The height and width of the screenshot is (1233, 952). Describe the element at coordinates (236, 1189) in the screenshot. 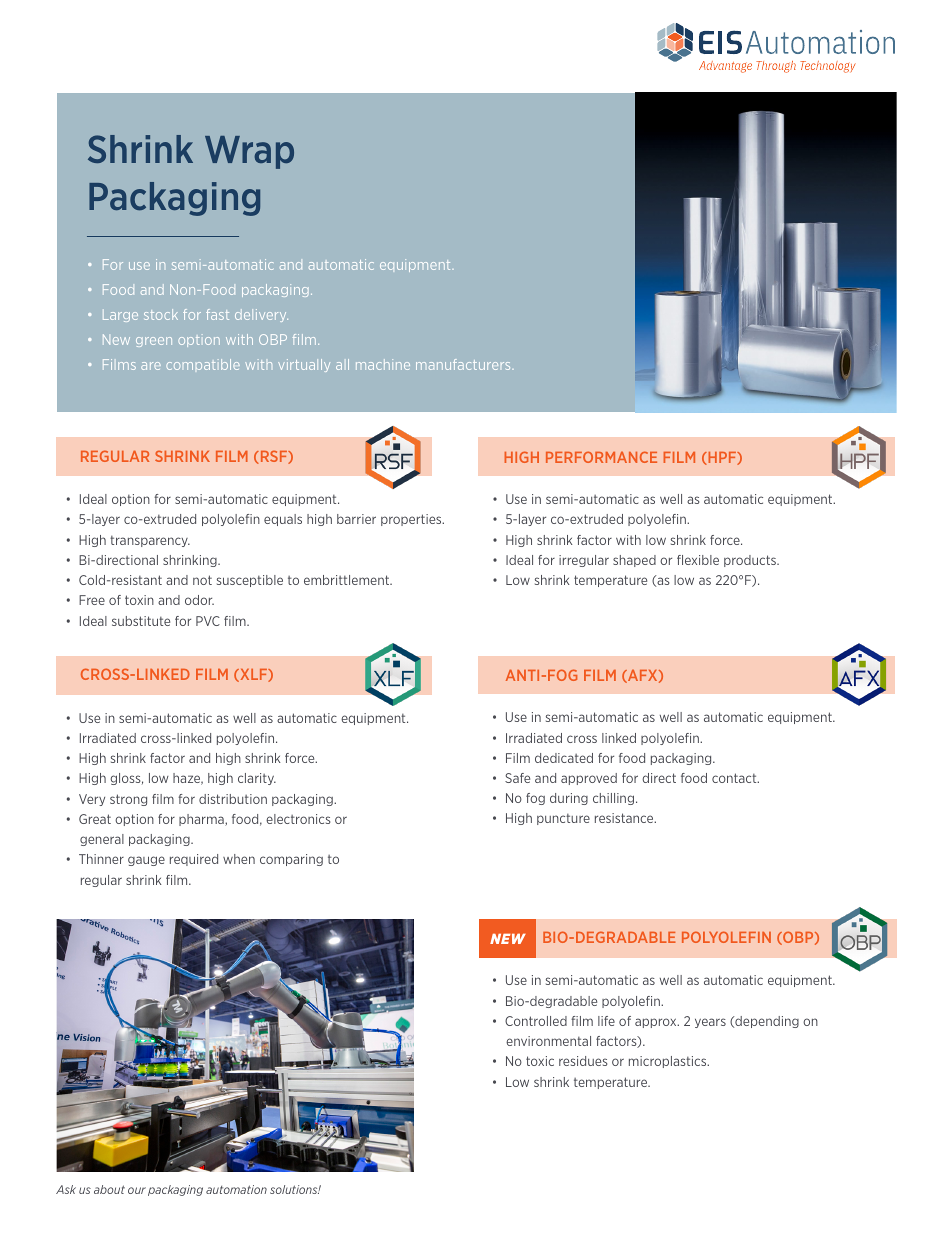

I see `automation` at that location.
